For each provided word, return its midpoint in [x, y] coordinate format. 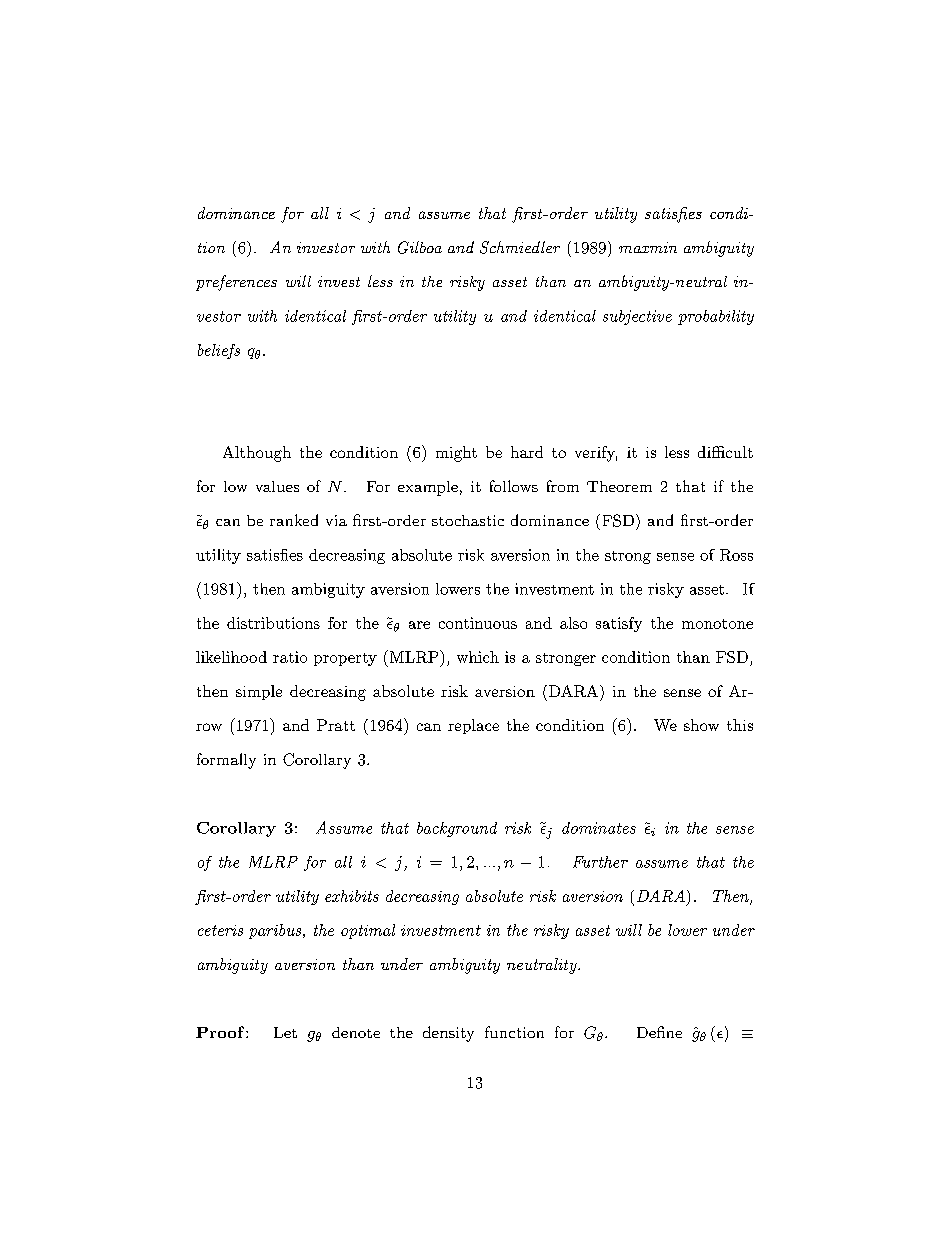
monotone [717, 624]
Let [285, 1032]
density [448, 1034]
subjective [637, 317]
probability [716, 317]
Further [600, 862]
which [478, 657]
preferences [236, 283]
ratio [290, 657]
